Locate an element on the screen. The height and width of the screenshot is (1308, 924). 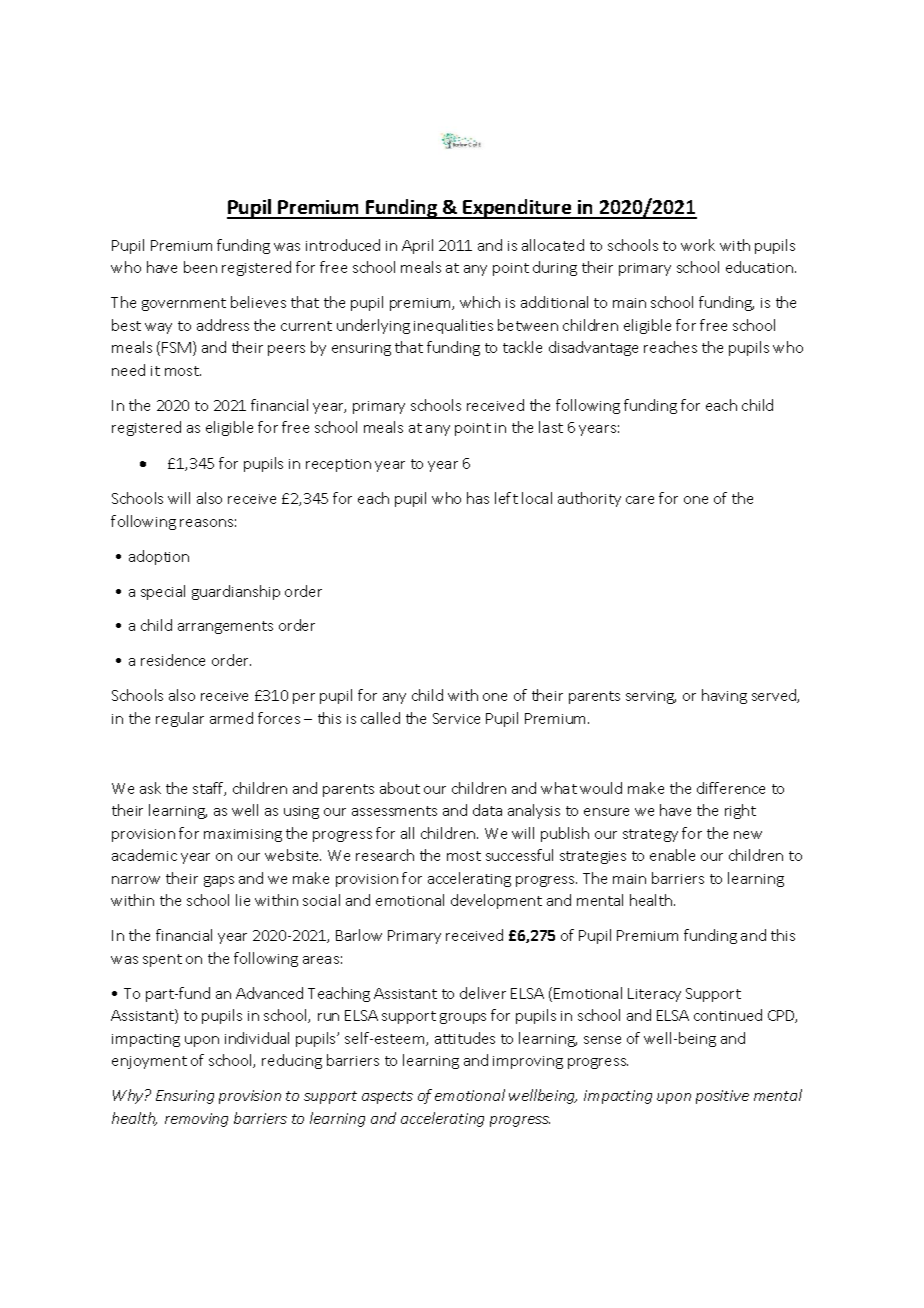
been is located at coordinates (200, 267).
